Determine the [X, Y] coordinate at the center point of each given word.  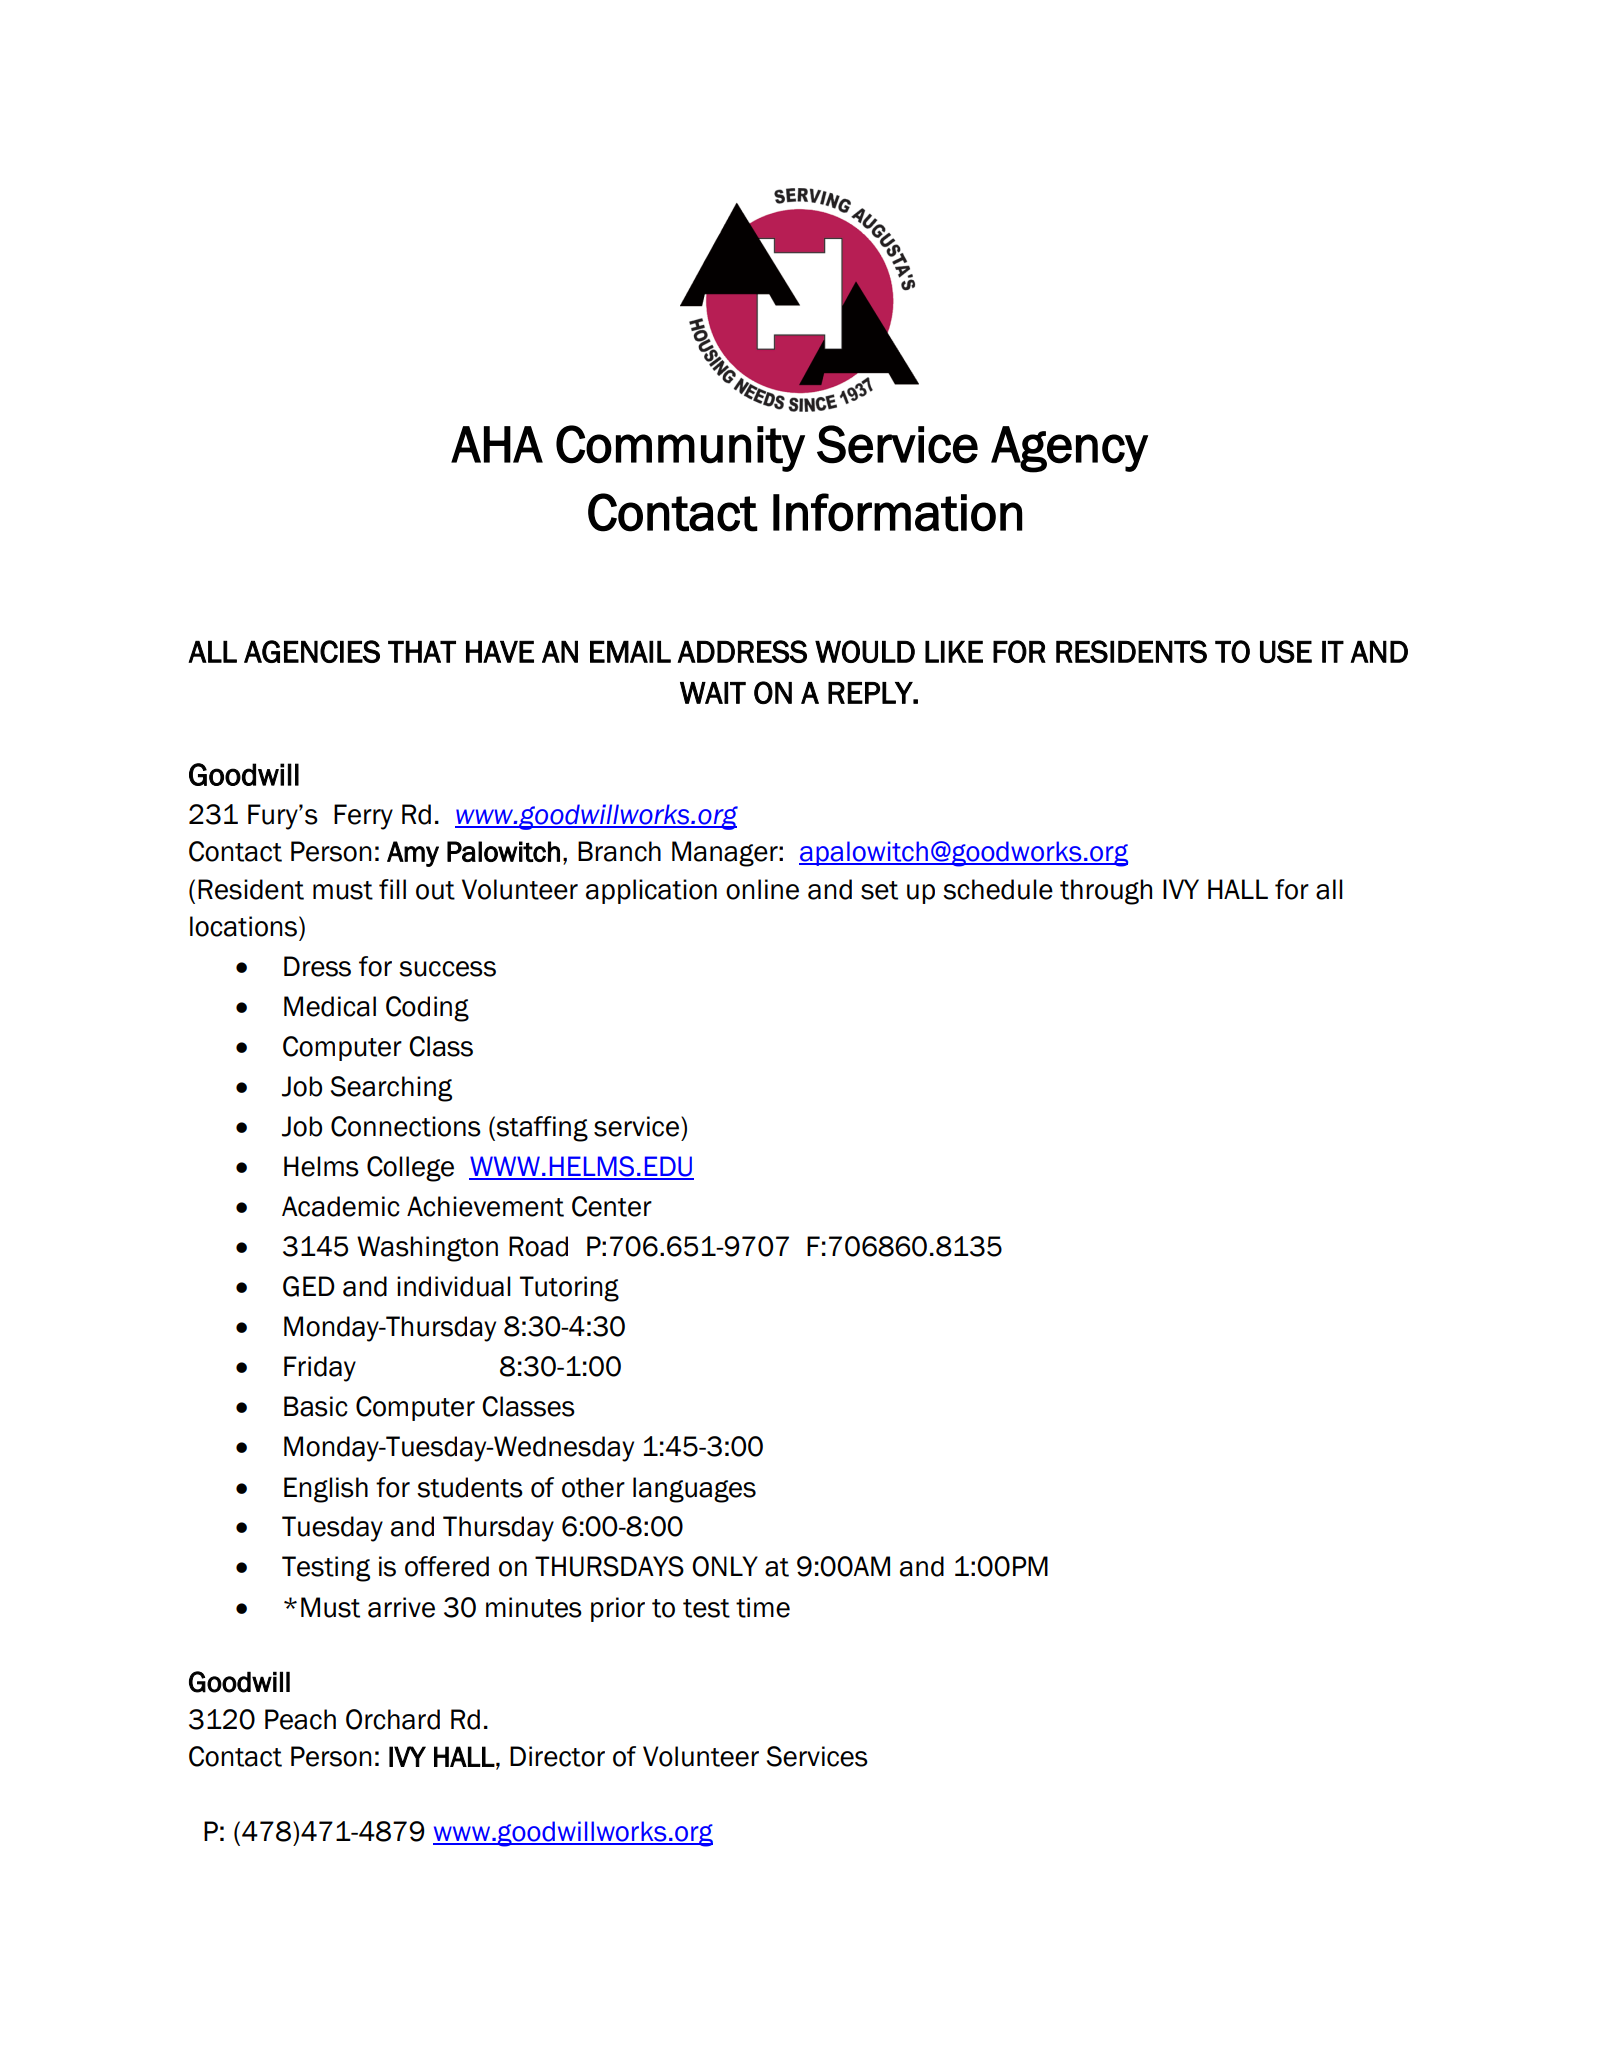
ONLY [725, 1566]
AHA [497, 444]
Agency [1069, 449]
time [763, 1607]
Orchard [393, 1719]
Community [680, 448]
